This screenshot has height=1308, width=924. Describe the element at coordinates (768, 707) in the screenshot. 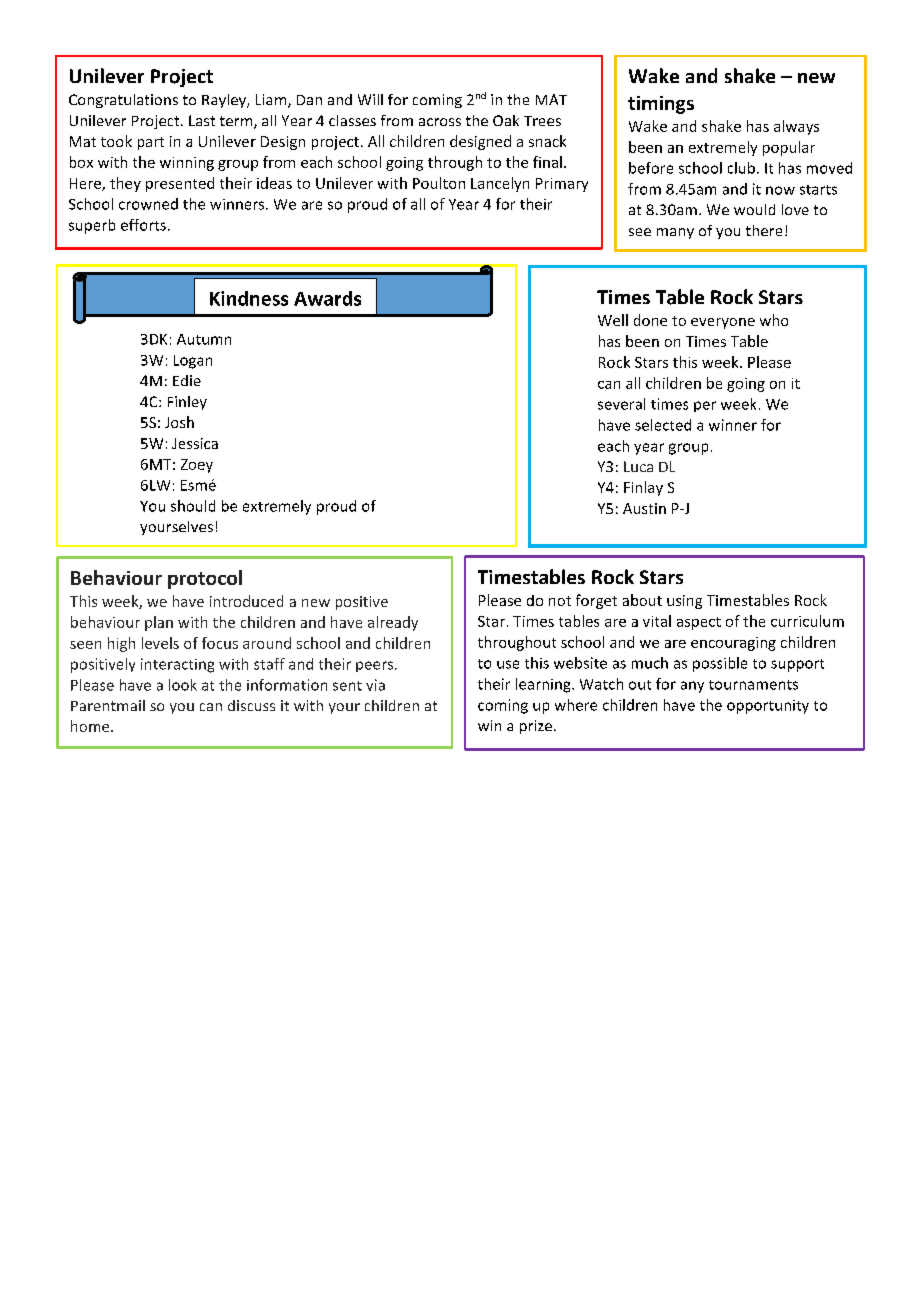

I see `opportunity` at that location.
